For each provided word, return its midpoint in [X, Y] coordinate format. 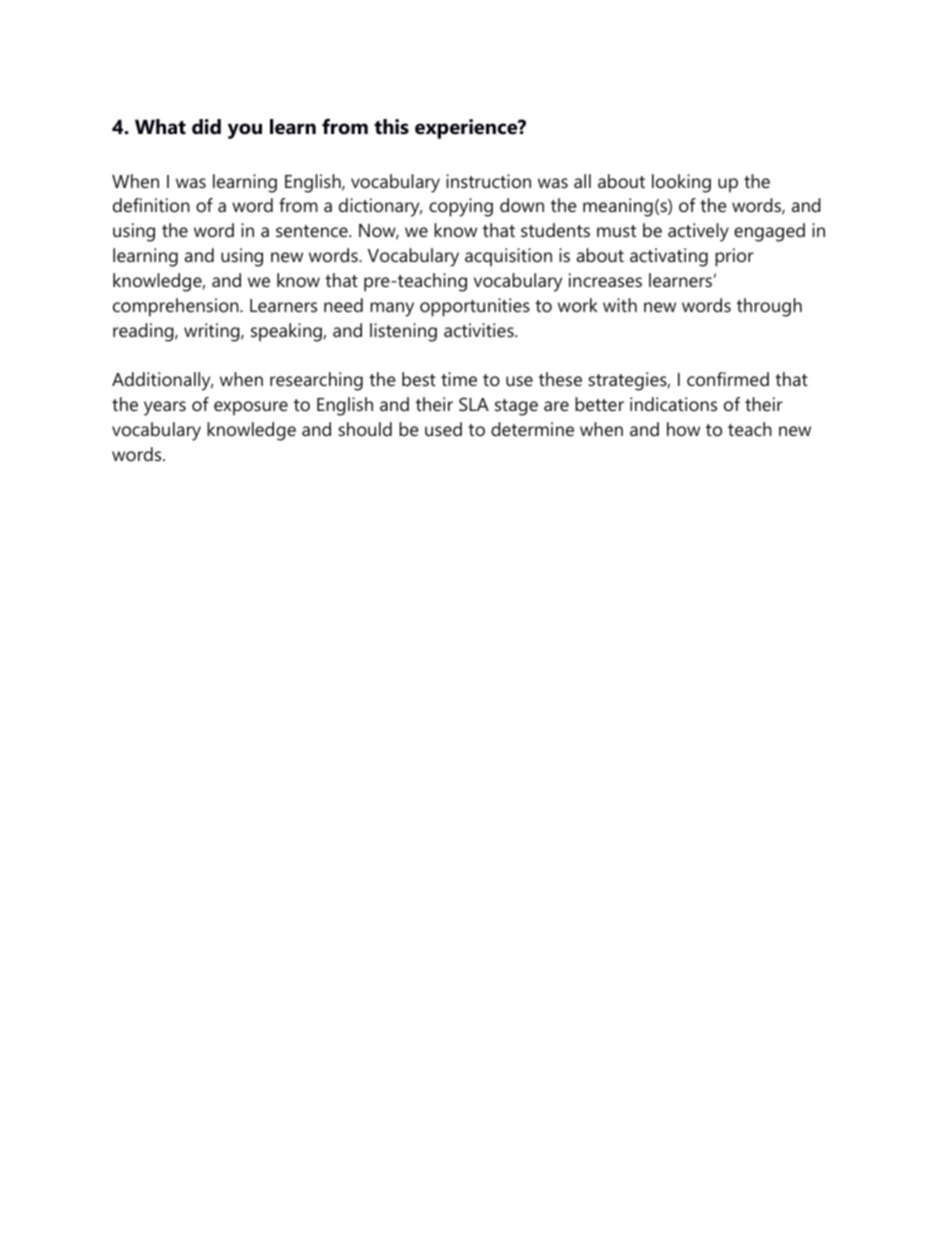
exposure [251, 408]
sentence [313, 231]
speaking [286, 332]
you [245, 131]
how [683, 429]
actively [698, 232]
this [391, 127]
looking [681, 183]
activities [480, 330]
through [769, 307]
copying [461, 207]
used [443, 429]
